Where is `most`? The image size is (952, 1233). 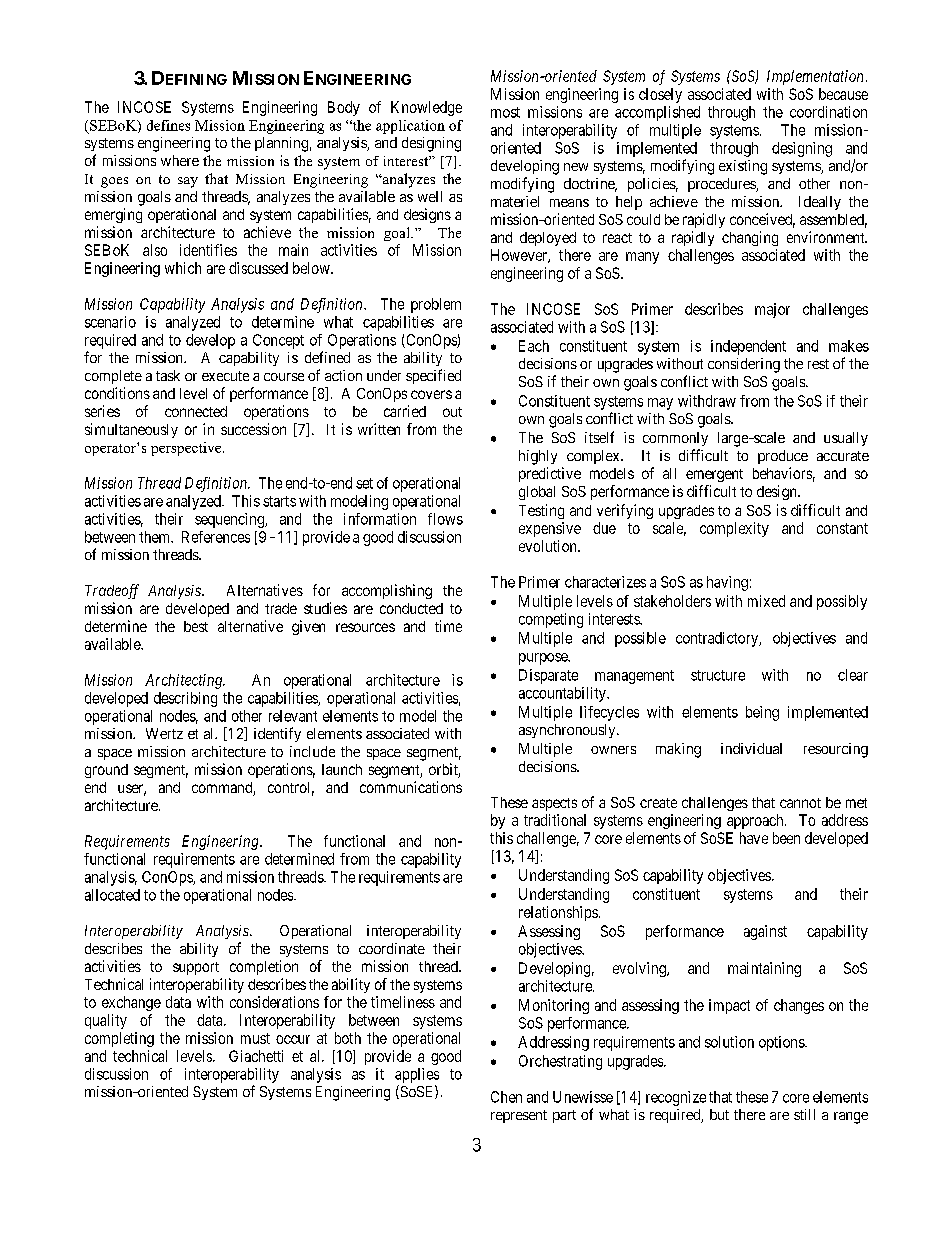
most is located at coordinates (505, 112).
